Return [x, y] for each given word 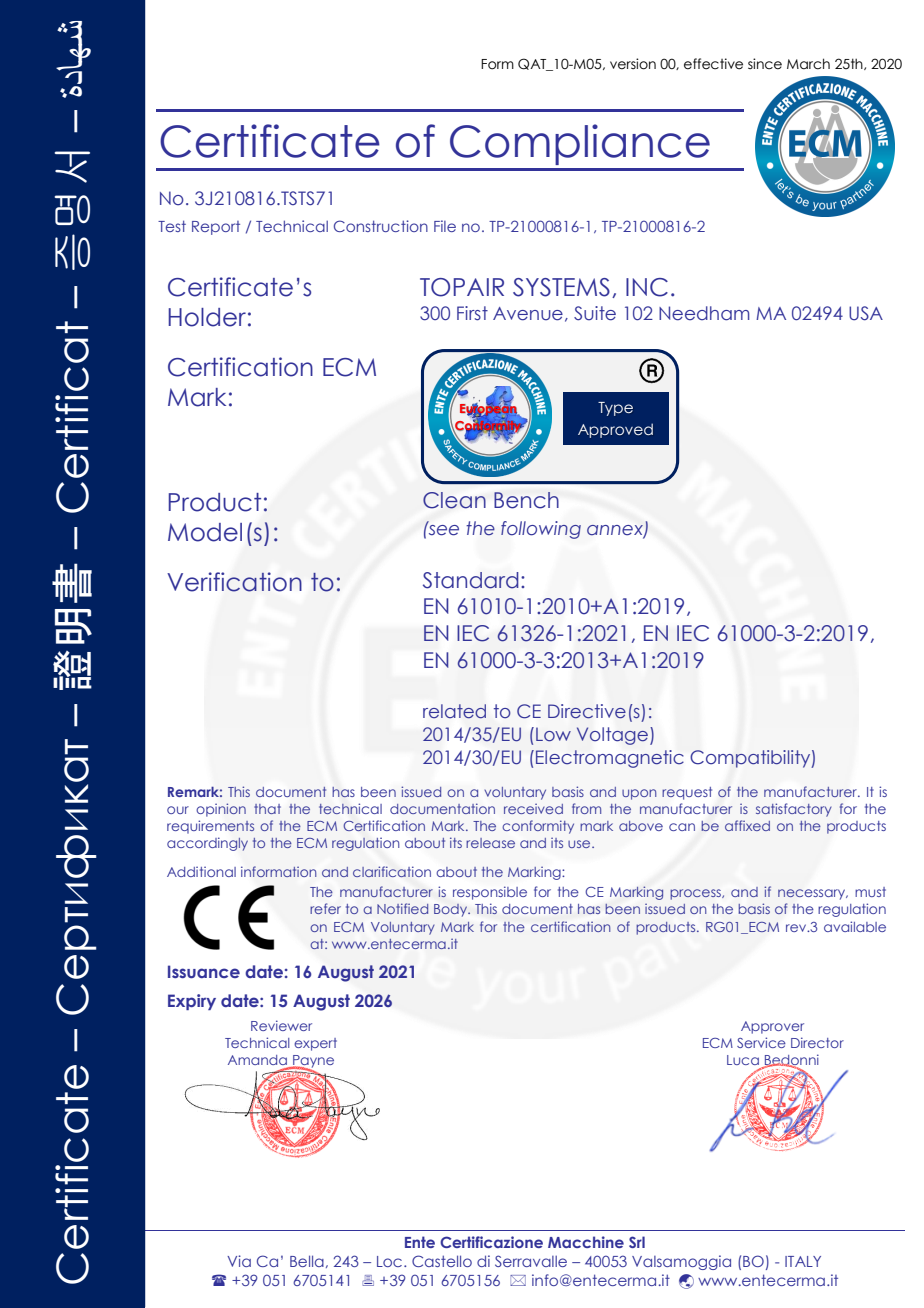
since [765, 64]
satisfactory [794, 810]
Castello [442, 1261]
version [633, 64]
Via [239, 1261]
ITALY [803, 1261]
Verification [234, 582]
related [454, 711]
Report [216, 228]
